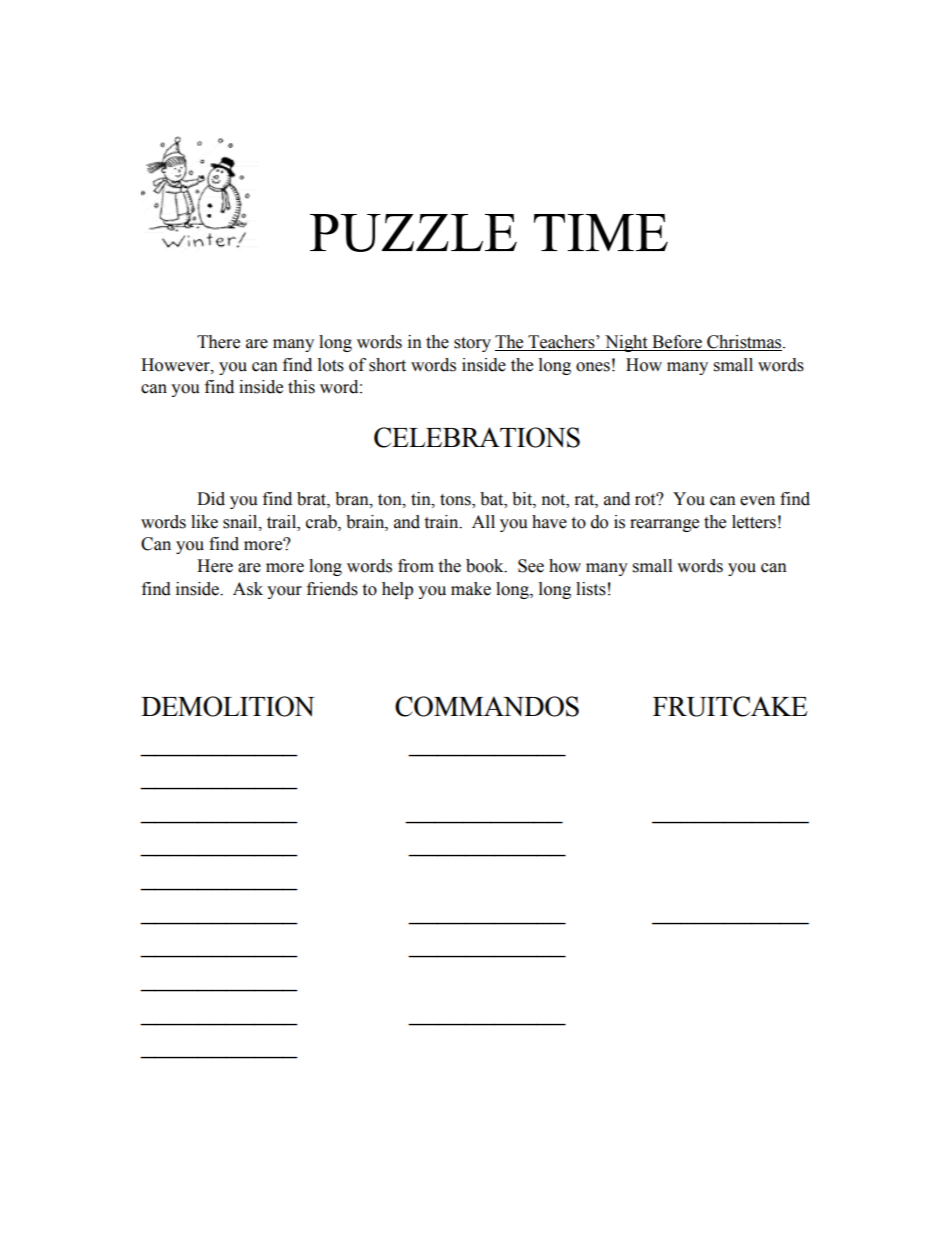 The width and height of the page is (952, 1233). I want to click on TIME, so click(601, 232).
